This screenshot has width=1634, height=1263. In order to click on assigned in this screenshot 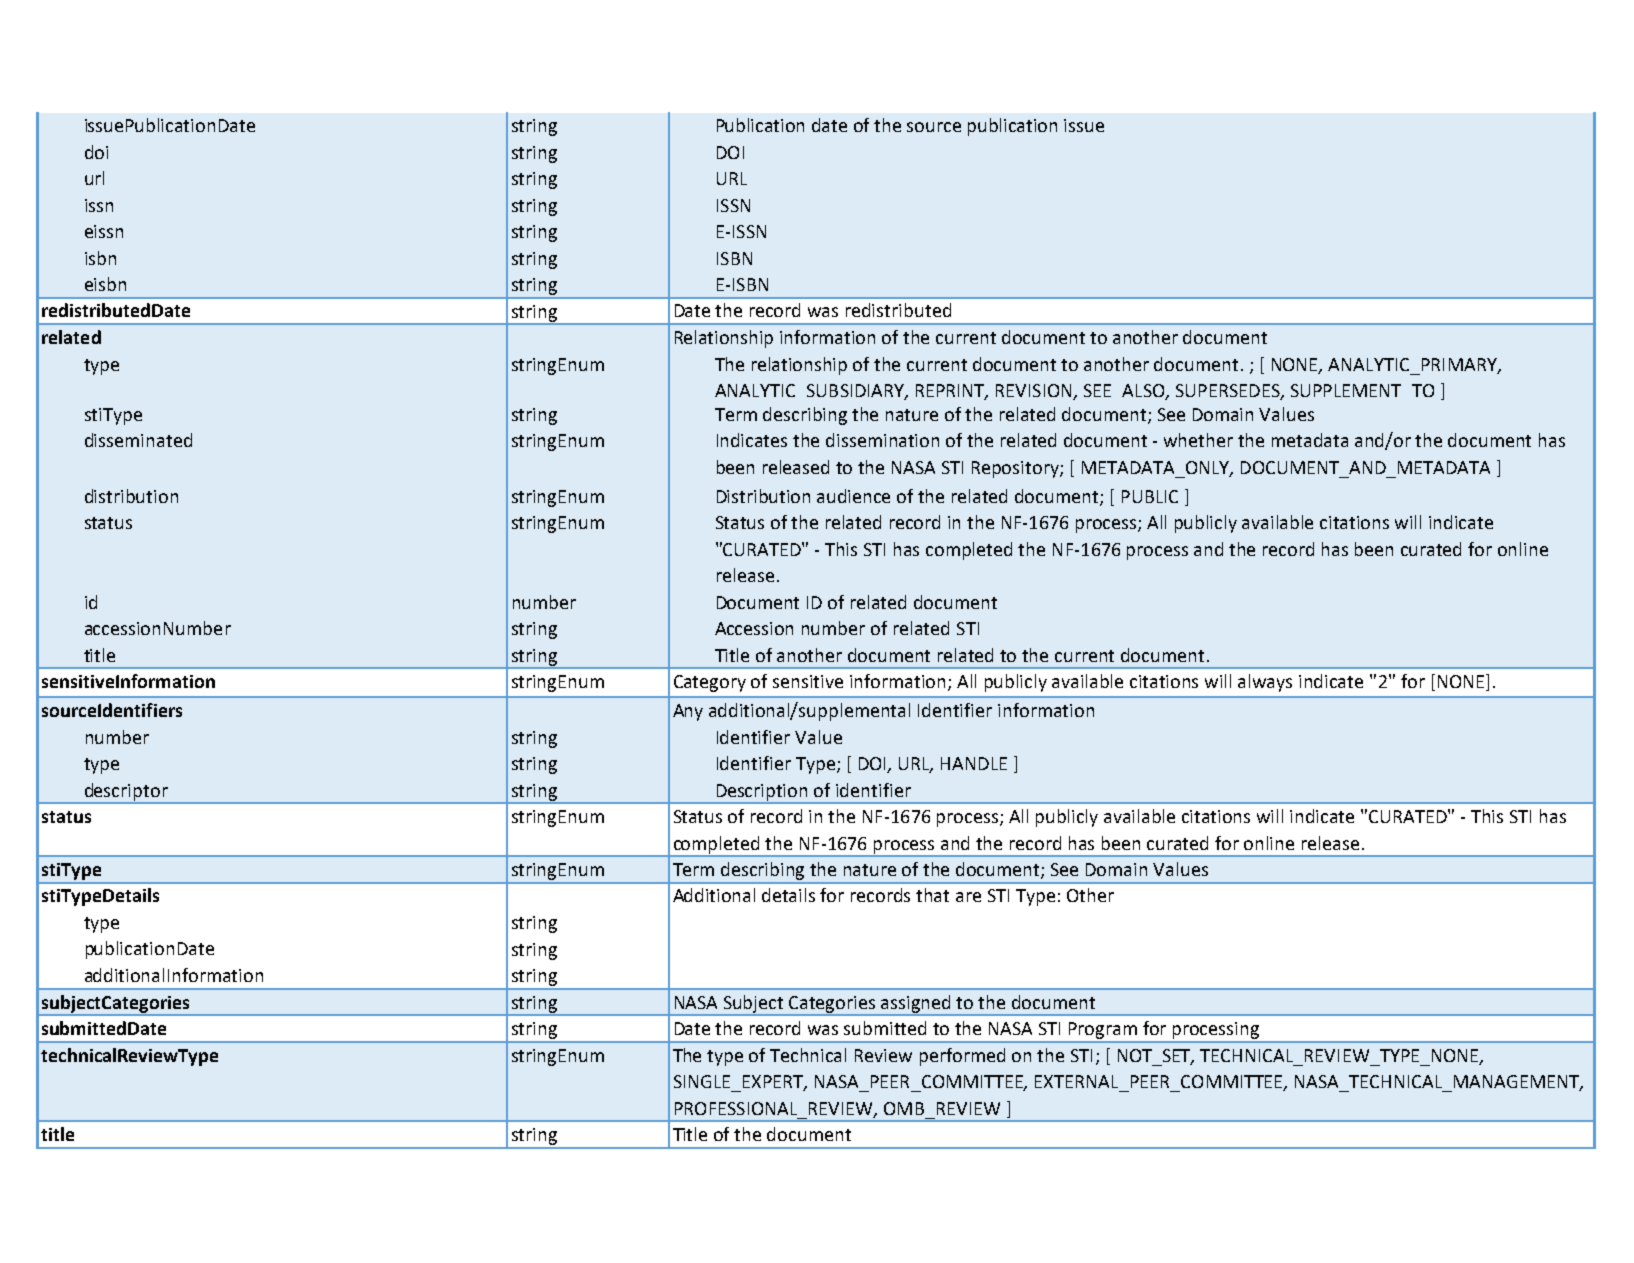, I will do `click(917, 1005)`.
